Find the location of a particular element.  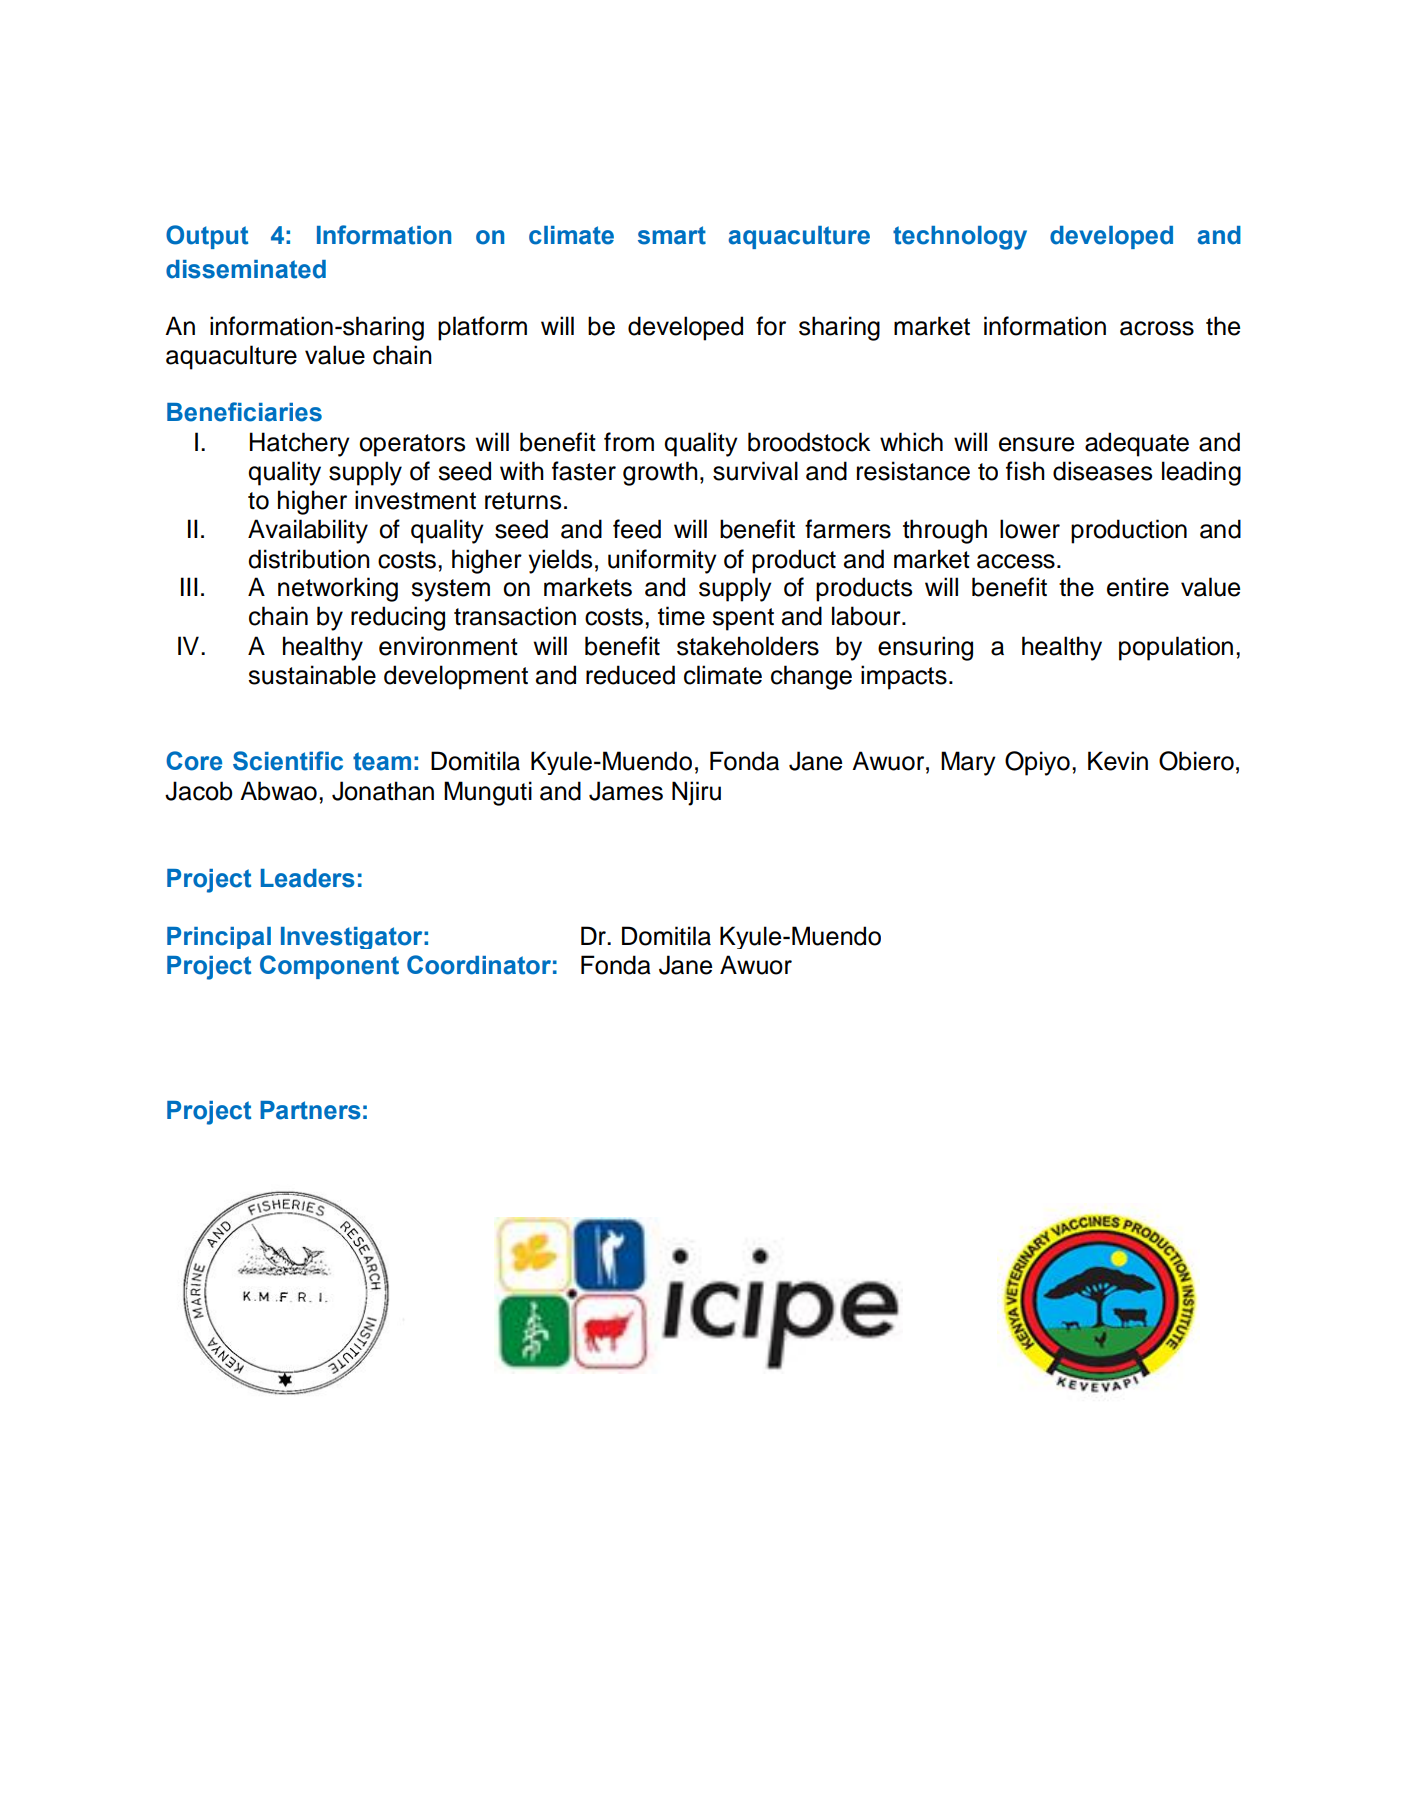

smart is located at coordinates (672, 235).
